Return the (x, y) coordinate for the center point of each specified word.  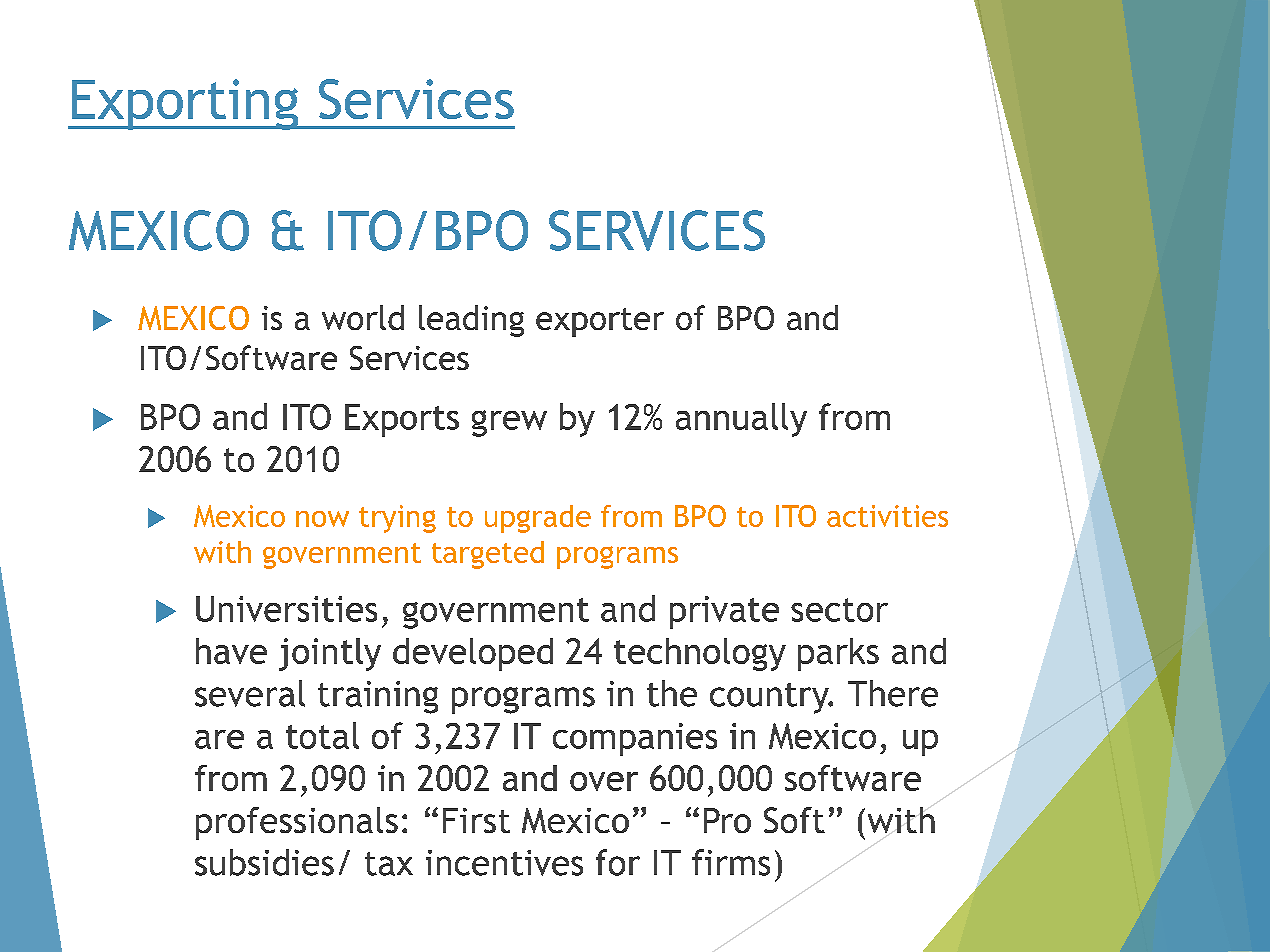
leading (471, 321)
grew (509, 423)
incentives (504, 863)
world (363, 317)
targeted (488, 555)
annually (741, 420)
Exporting (185, 104)
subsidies (264, 862)
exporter (600, 322)
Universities (286, 609)
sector (839, 610)
